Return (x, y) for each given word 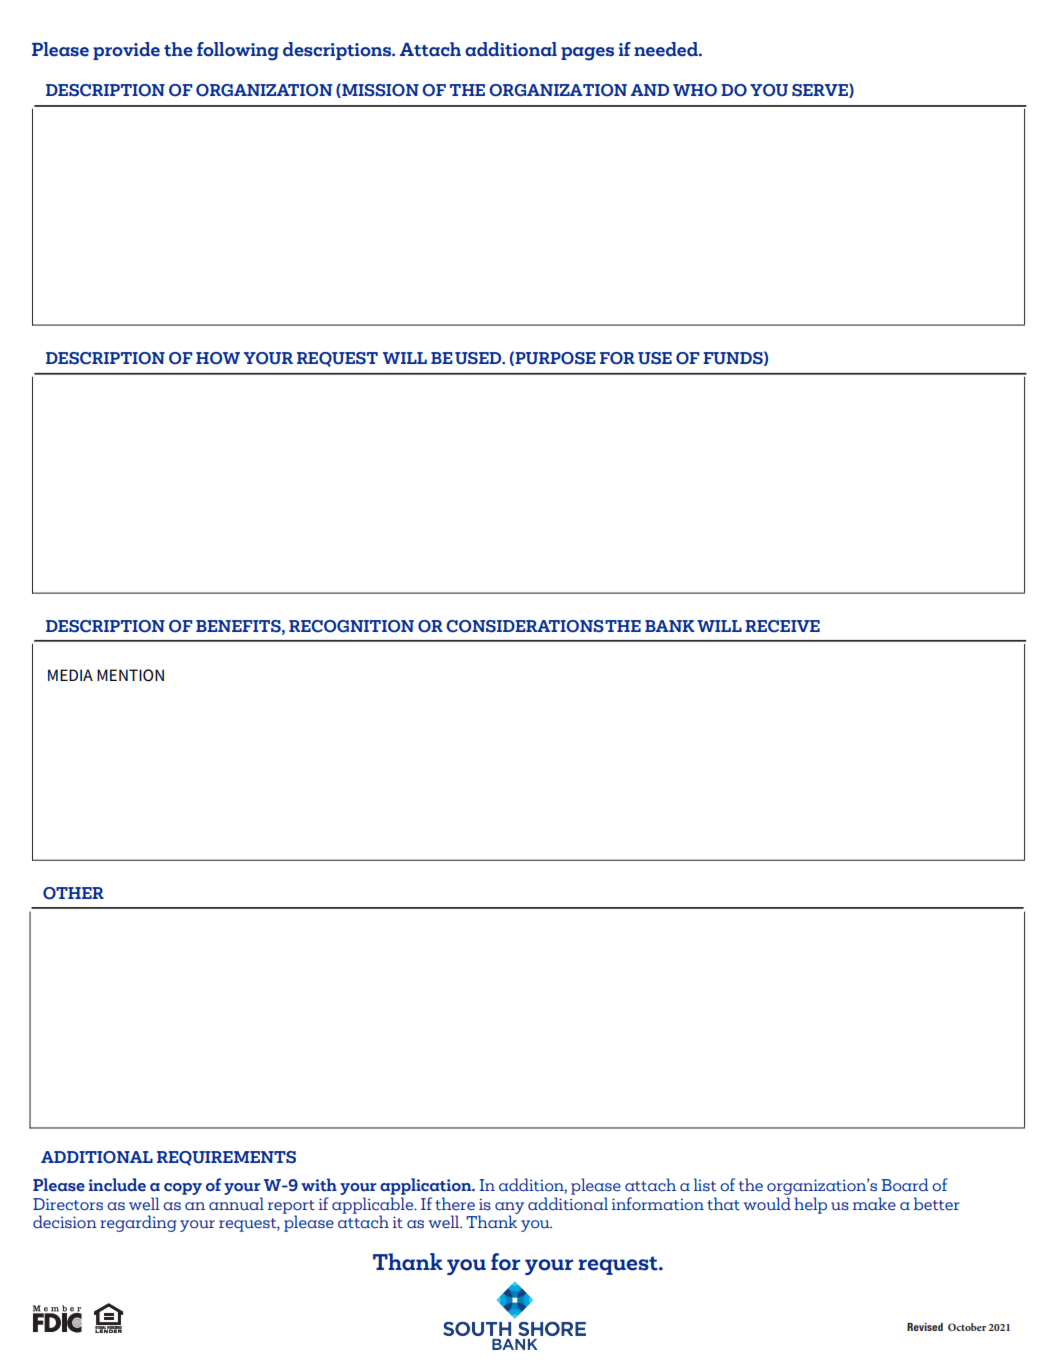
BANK (670, 626)
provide (126, 51)
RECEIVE (782, 626)
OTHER (73, 893)
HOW (218, 358)
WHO (695, 90)
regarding (138, 1223)
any (509, 1209)
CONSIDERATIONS (525, 626)
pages (587, 54)
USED (479, 358)
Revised (925, 1327)
